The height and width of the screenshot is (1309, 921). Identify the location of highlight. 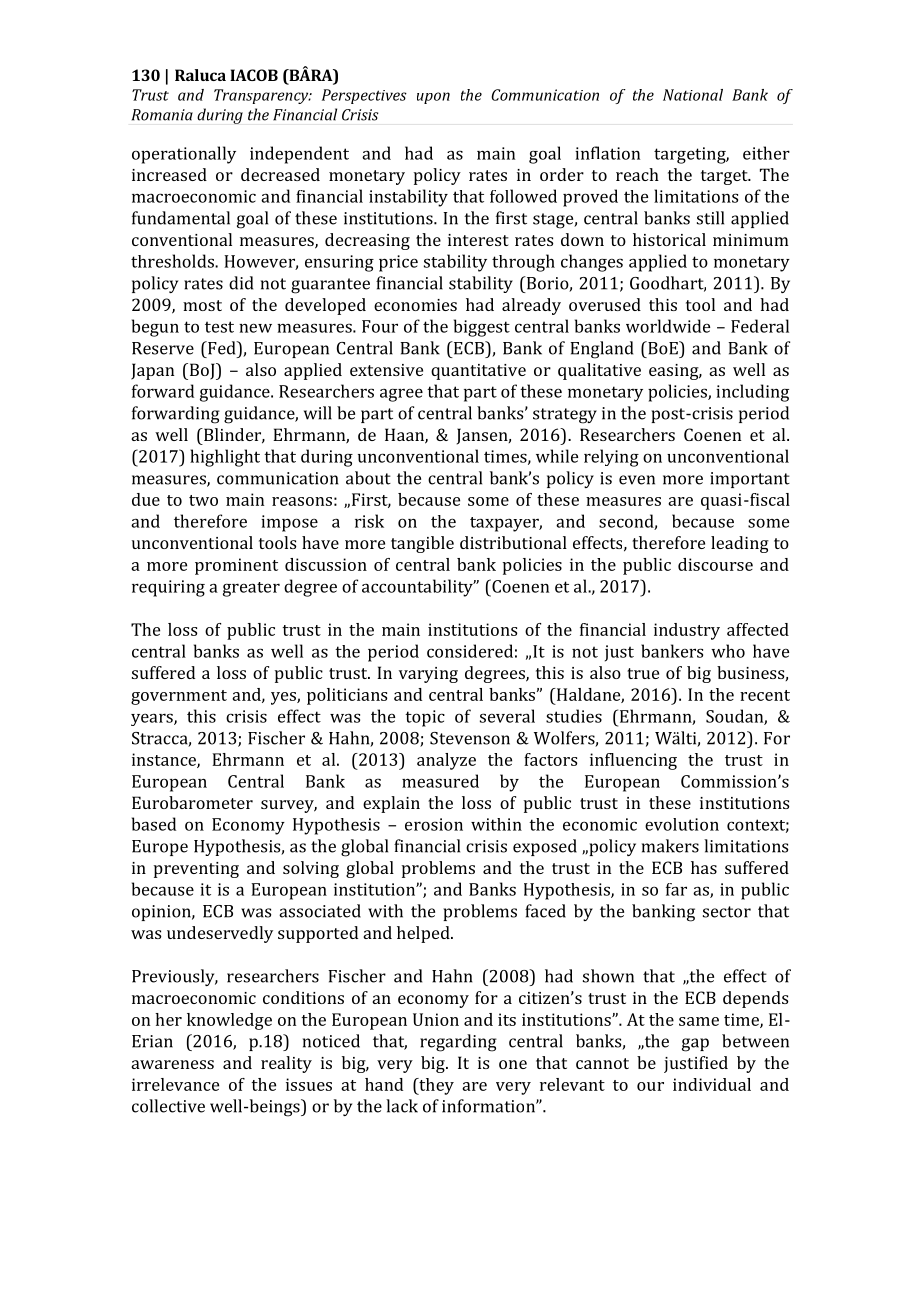
(225, 458).
